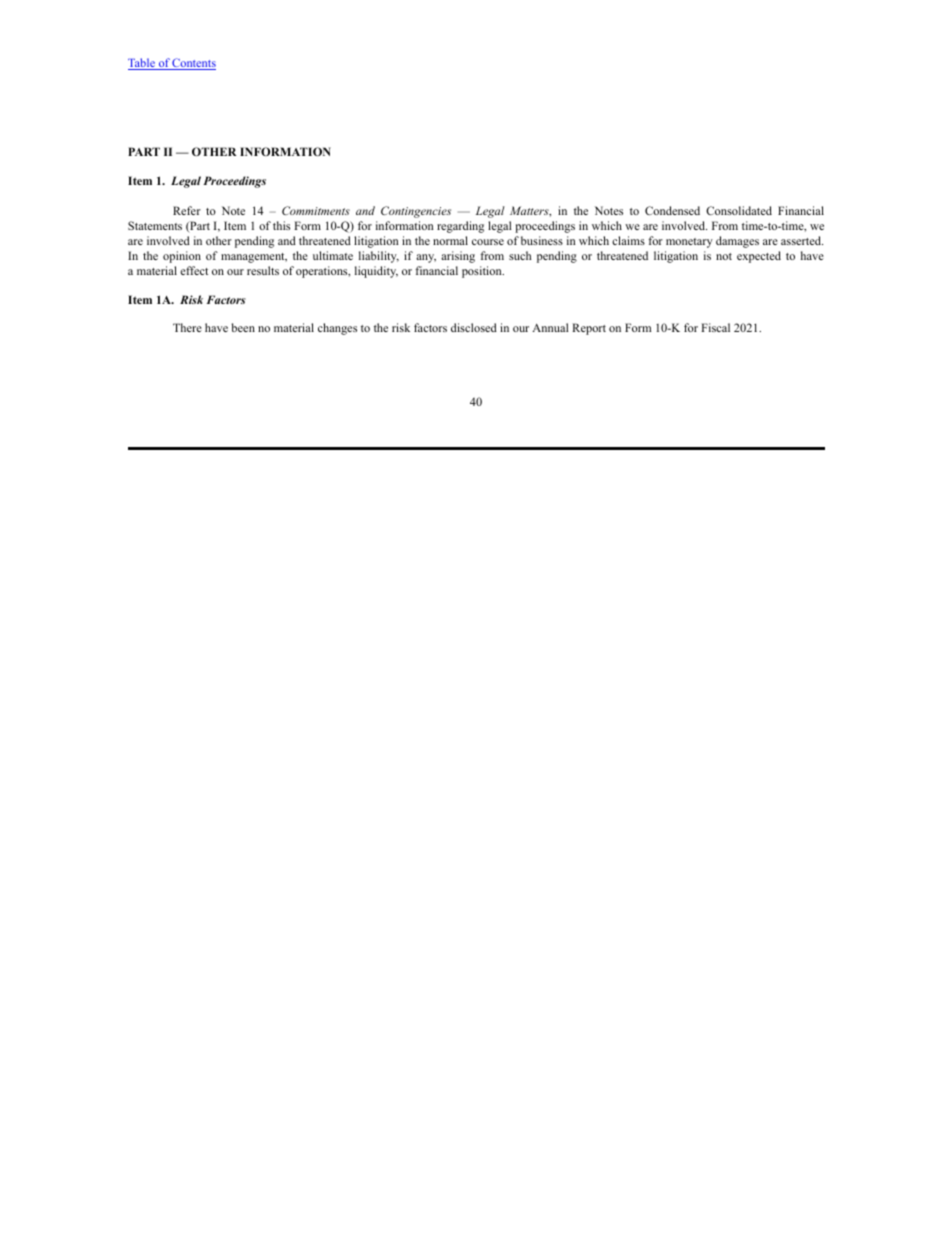  Describe the element at coordinates (739, 210) in the screenshot. I see `Consolidated` at that location.
